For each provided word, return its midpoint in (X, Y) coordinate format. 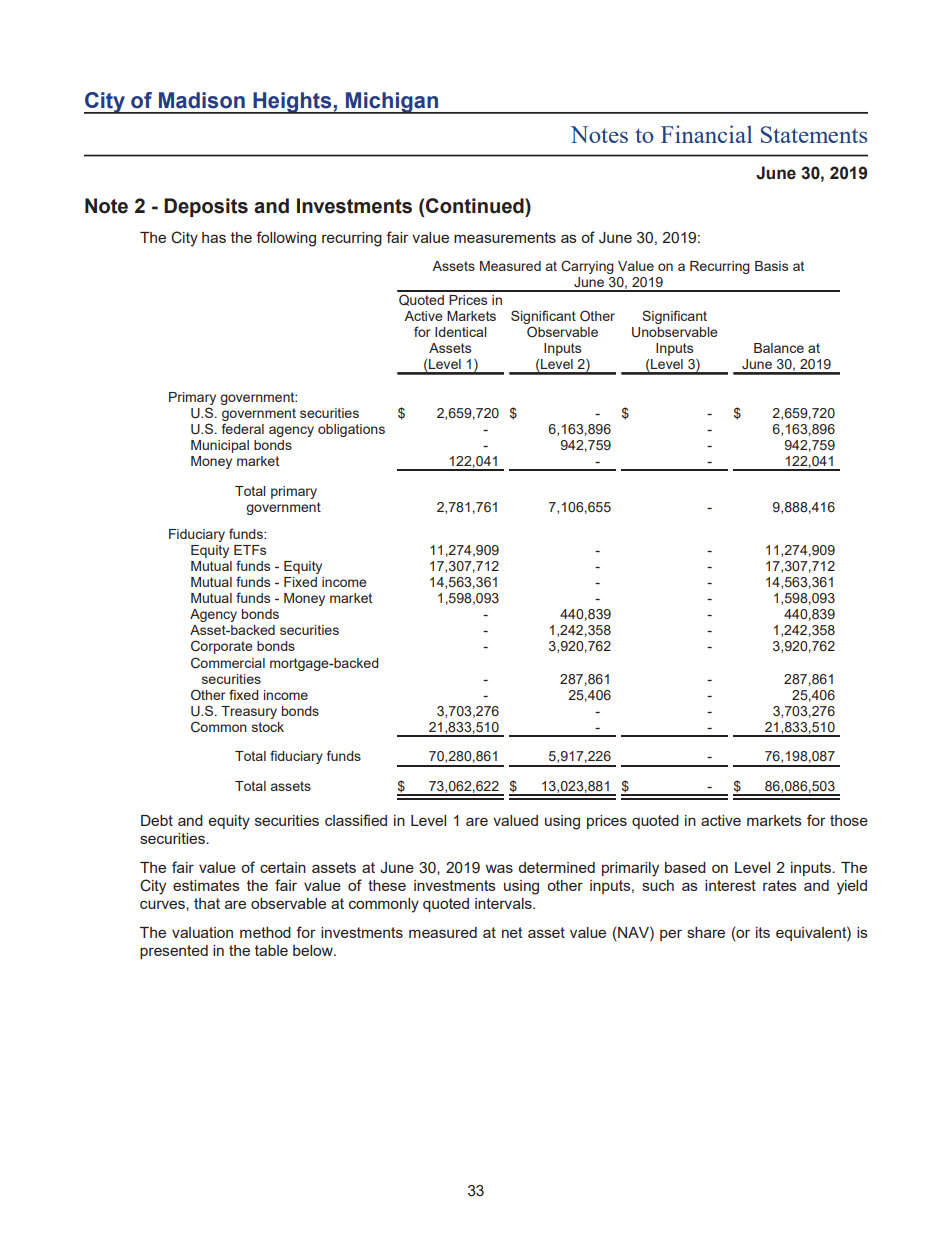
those (849, 820)
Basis (771, 266)
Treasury (249, 712)
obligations (351, 430)
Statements (814, 134)
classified (356, 820)
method (265, 932)
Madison (202, 100)
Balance (779, 348)
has (214, 237)
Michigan (392, 103)
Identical (461, 332)
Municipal (220, 446)
